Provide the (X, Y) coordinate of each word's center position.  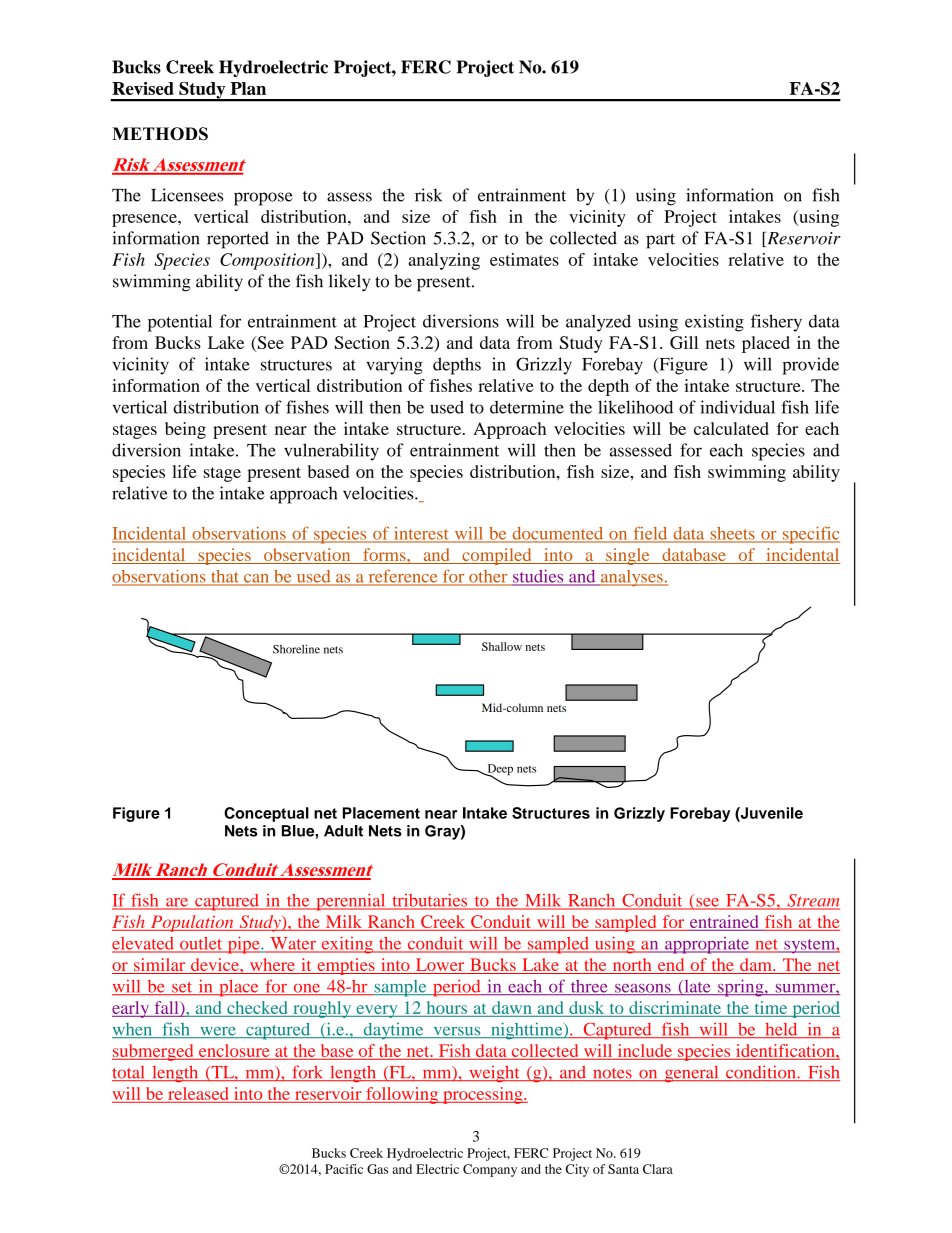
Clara (658, 1169)
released (198, 1093)
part (660, 241)
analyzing (444, 261)
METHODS (160, 134)
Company (490, 1170)
